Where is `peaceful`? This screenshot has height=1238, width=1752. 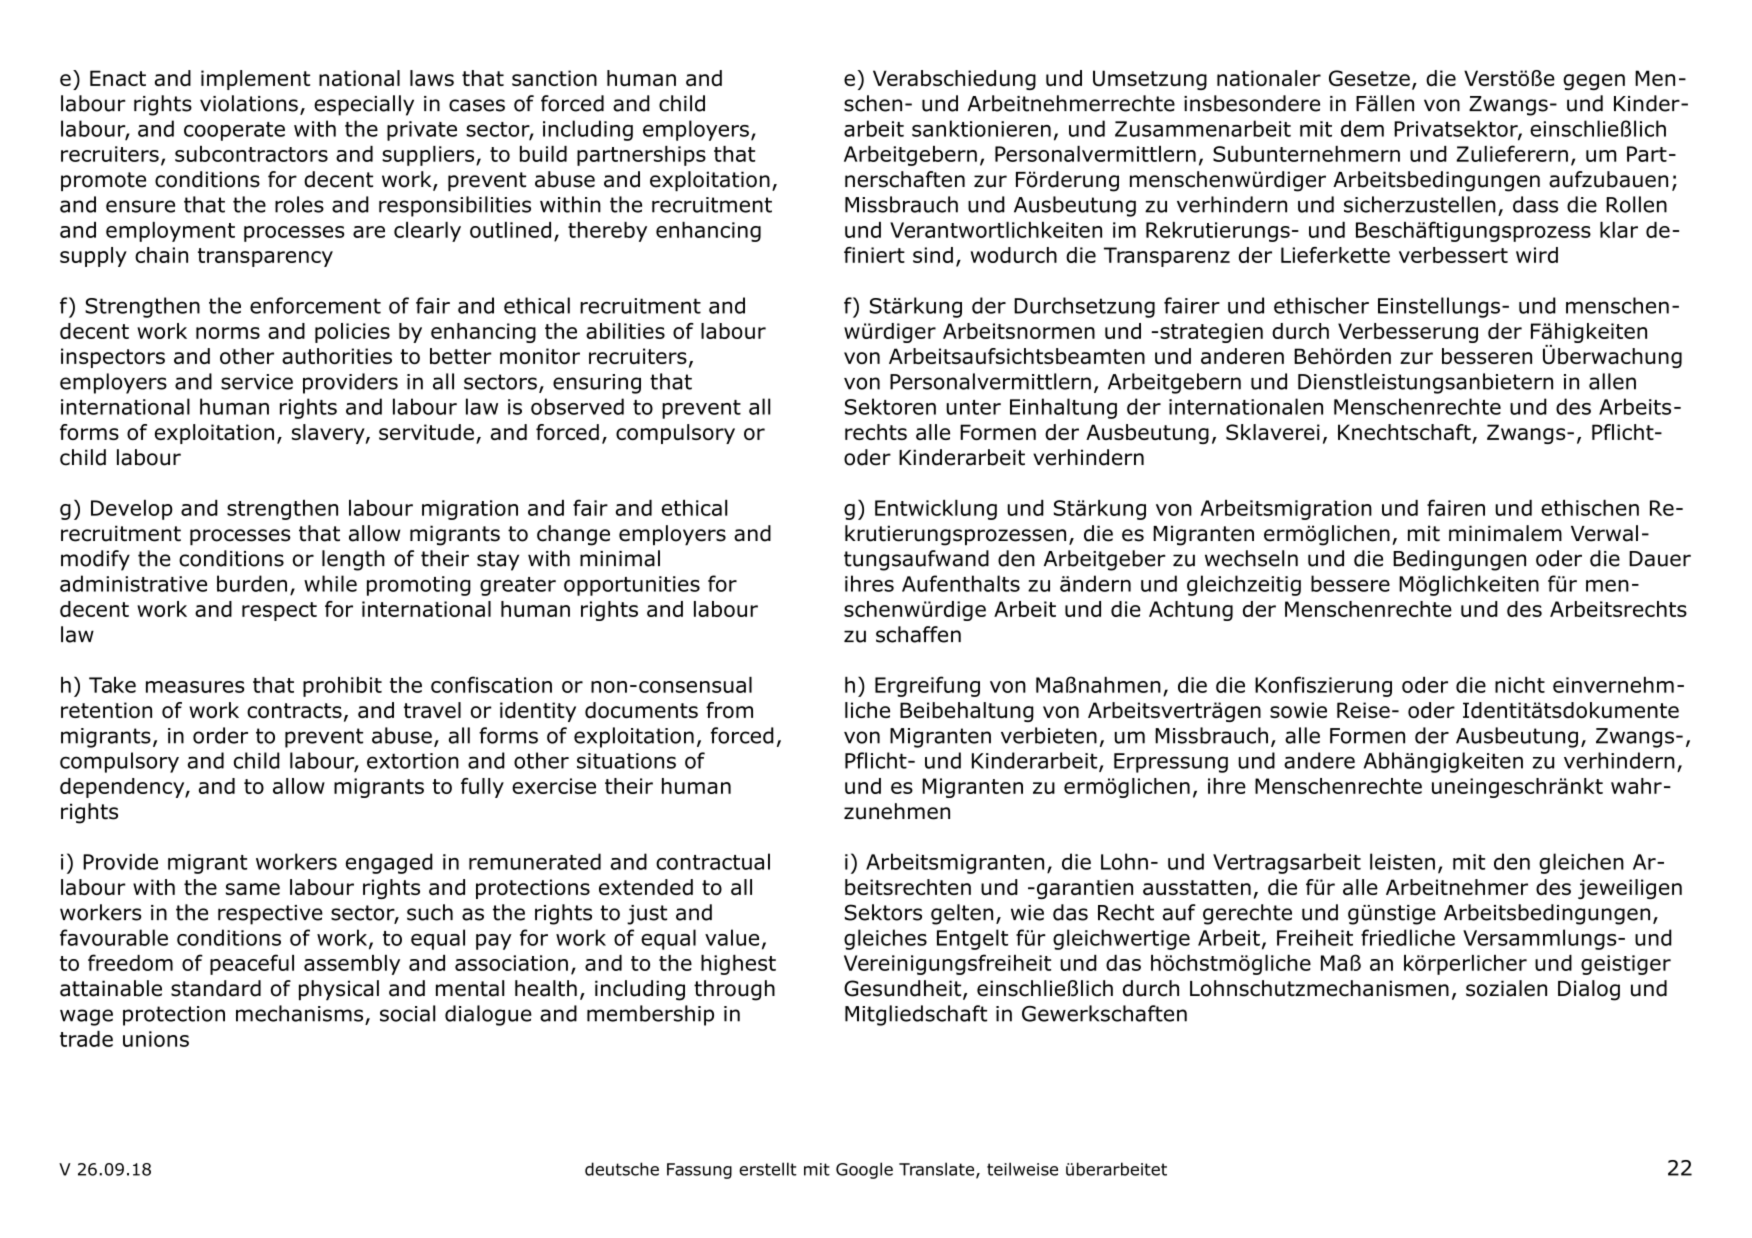 peaceful is located at coordinates (252, 964).
